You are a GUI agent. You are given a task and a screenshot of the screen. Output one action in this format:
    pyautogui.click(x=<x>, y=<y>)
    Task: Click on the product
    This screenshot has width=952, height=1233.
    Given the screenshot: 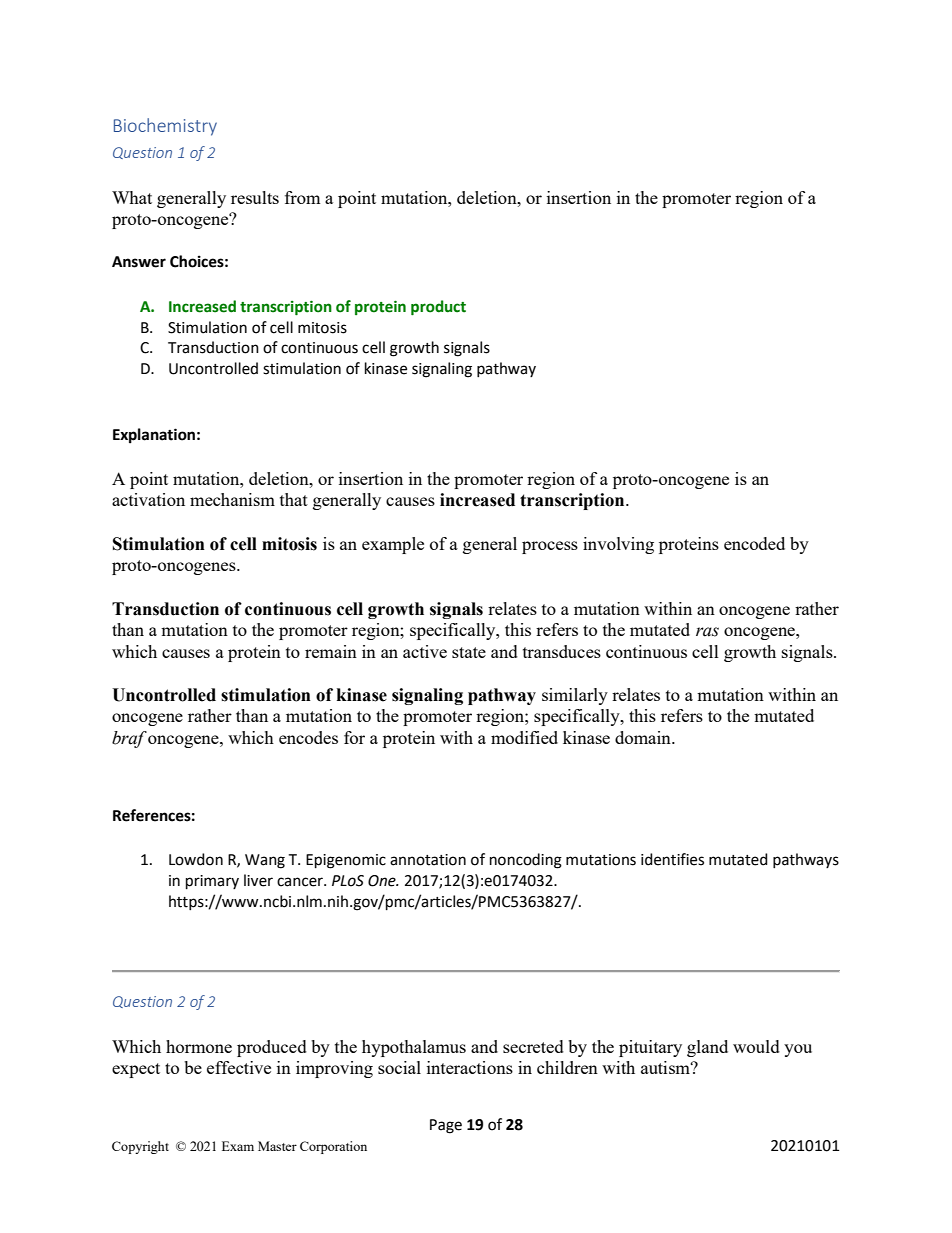 What is the action you would take?
    pyautogui.click(x=438, y=308)
